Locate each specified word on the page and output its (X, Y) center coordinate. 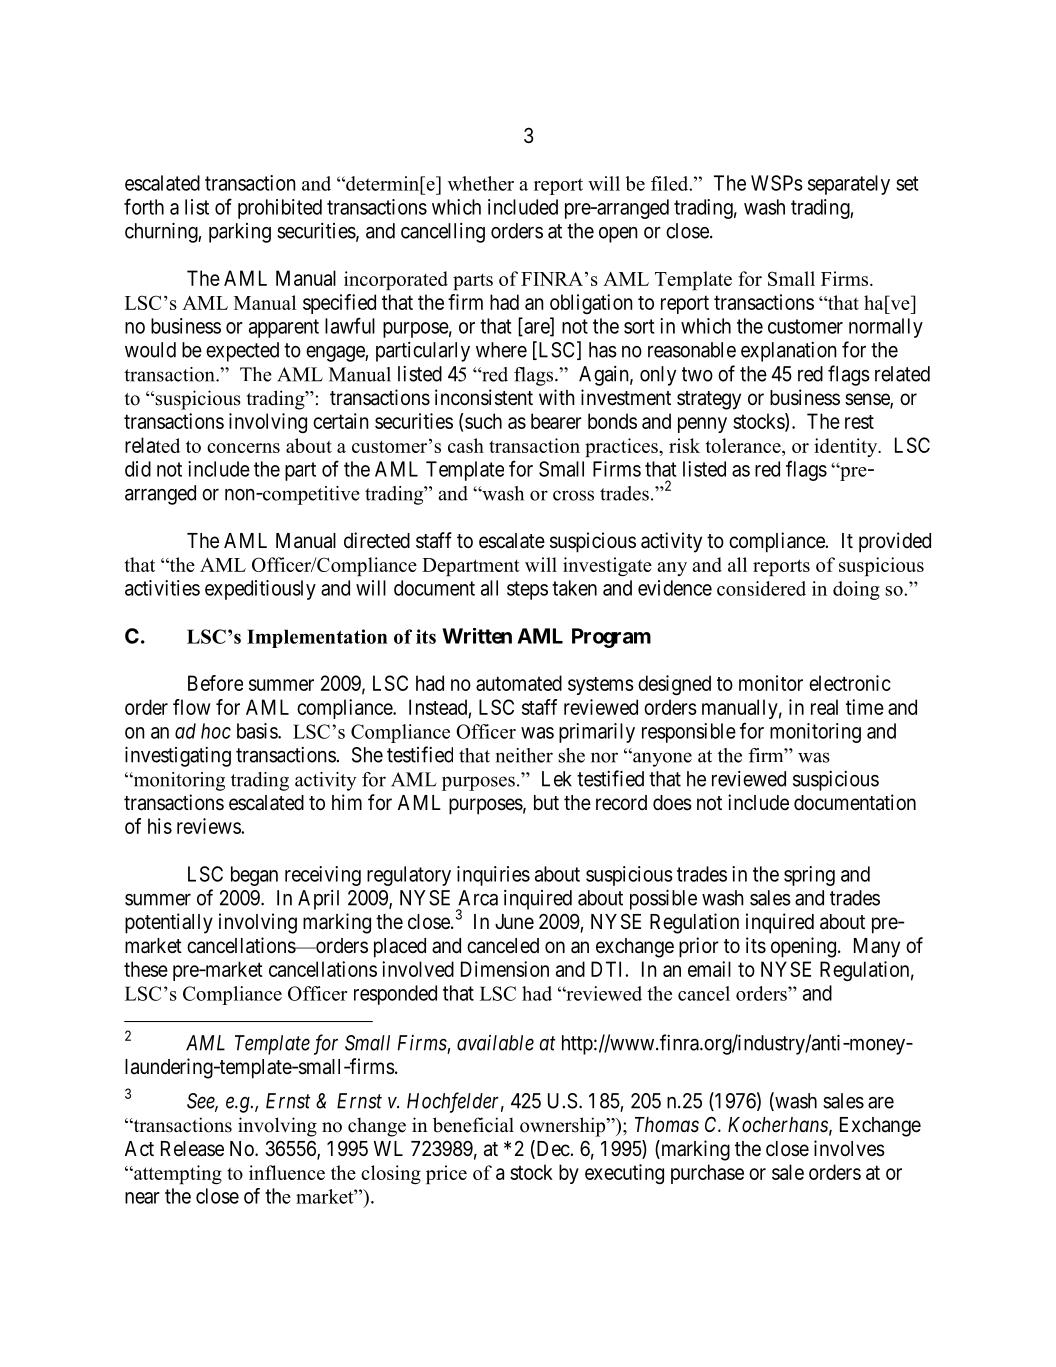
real (824, 707)
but (546, 803)
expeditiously (260, 590)
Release (192, 1149)
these (146, 969)
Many (877, 948)
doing (856, 590)
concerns (243, 448)
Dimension (505, 969)
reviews (209, 826)
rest (859, 422)
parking (240, 233)
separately (849, 185)
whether (481, 183)
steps (527, 590)
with (557, 397)
